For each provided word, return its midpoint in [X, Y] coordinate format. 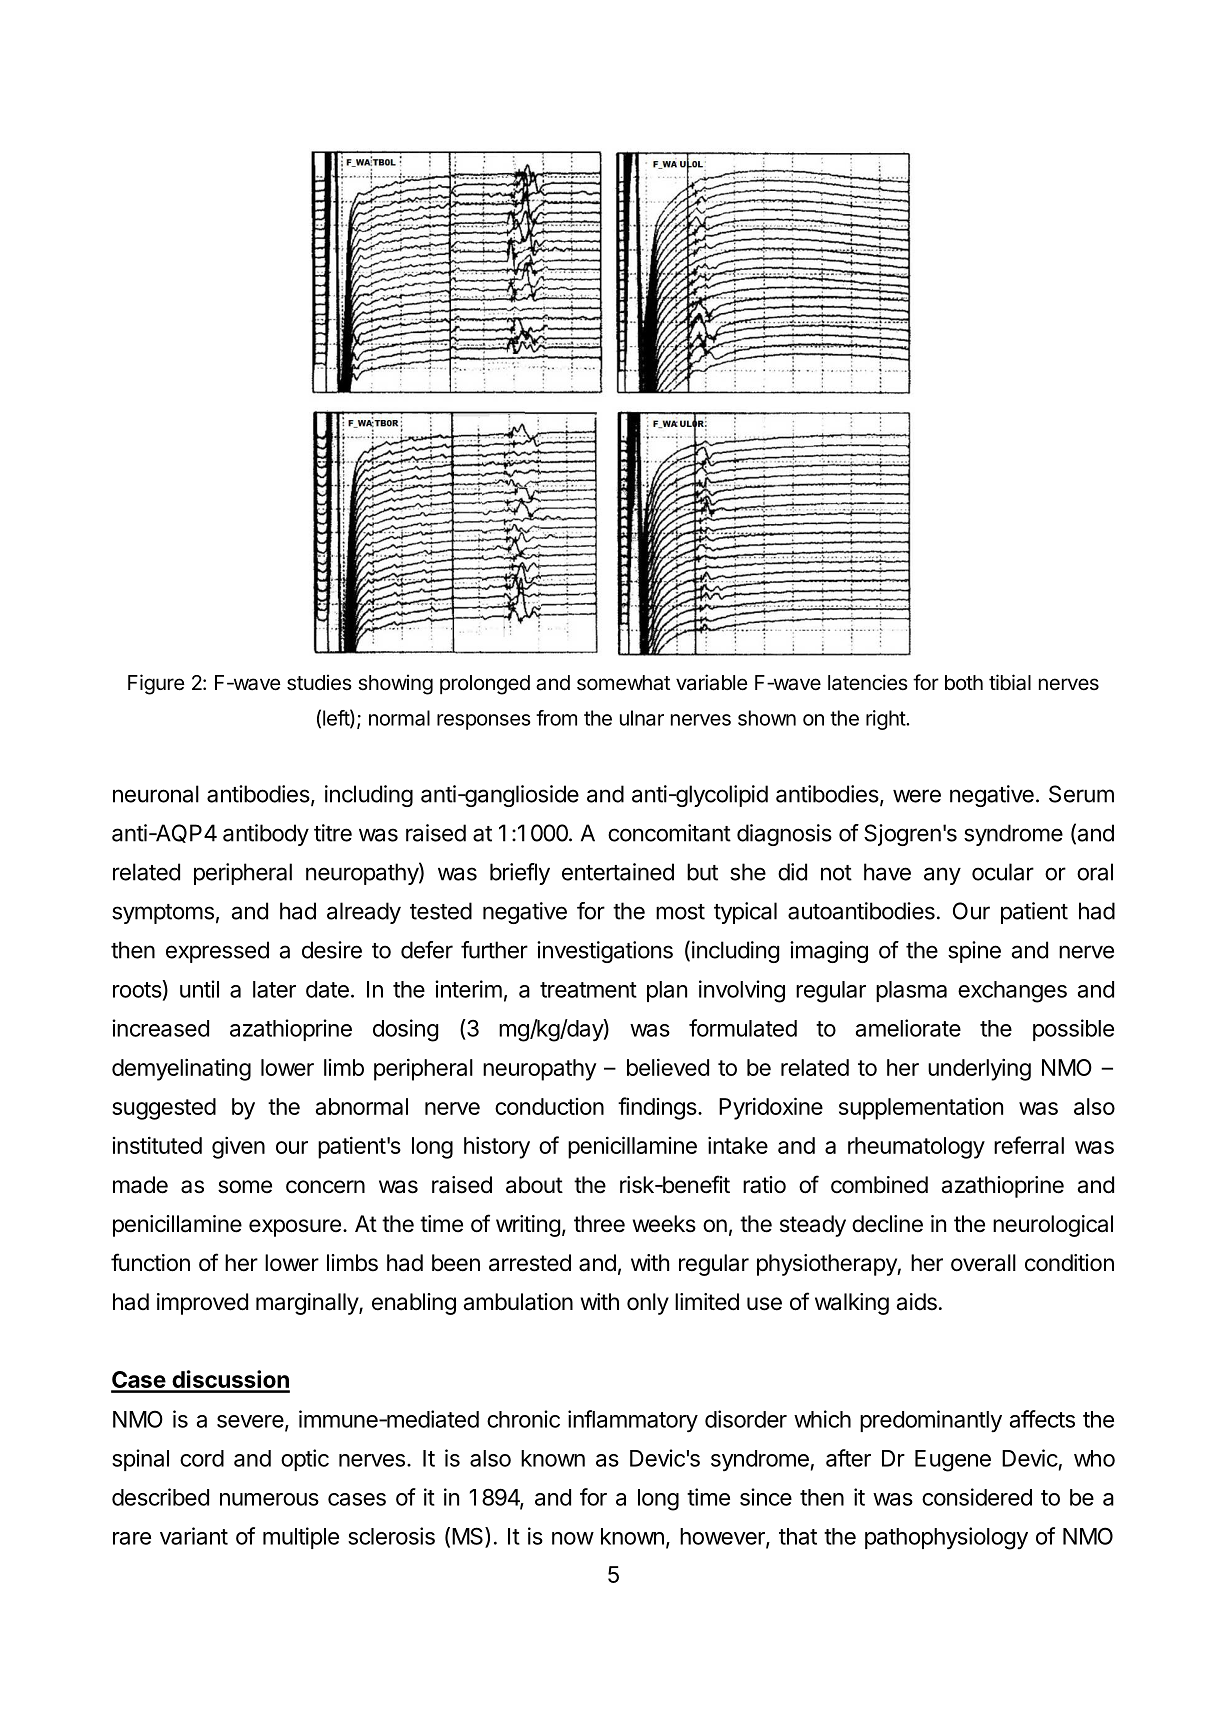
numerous [269, 1499]
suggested [164, 1109]
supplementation [921, 1108]
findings [658, 1108]
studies [319, 682]
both [964, 682]
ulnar [642, 718]
